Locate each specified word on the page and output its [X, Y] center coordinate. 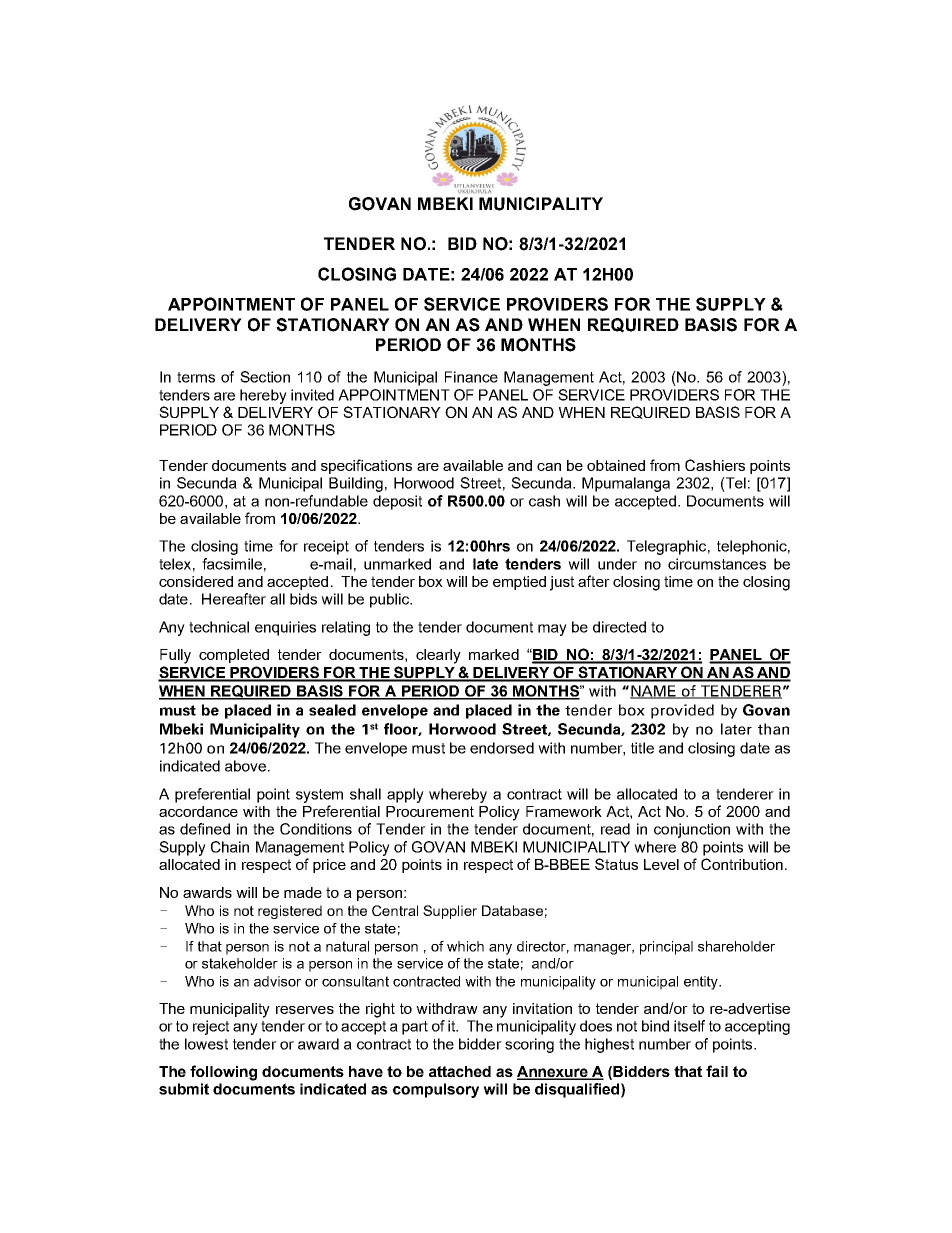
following [223, 1073]
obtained [616, 465]
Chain [230, 847]
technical [219, 627]
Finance [471, 377]
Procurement [430, 811]
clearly [438, 656]
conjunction [692, 830]
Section [265, 377]
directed [619, 627]
